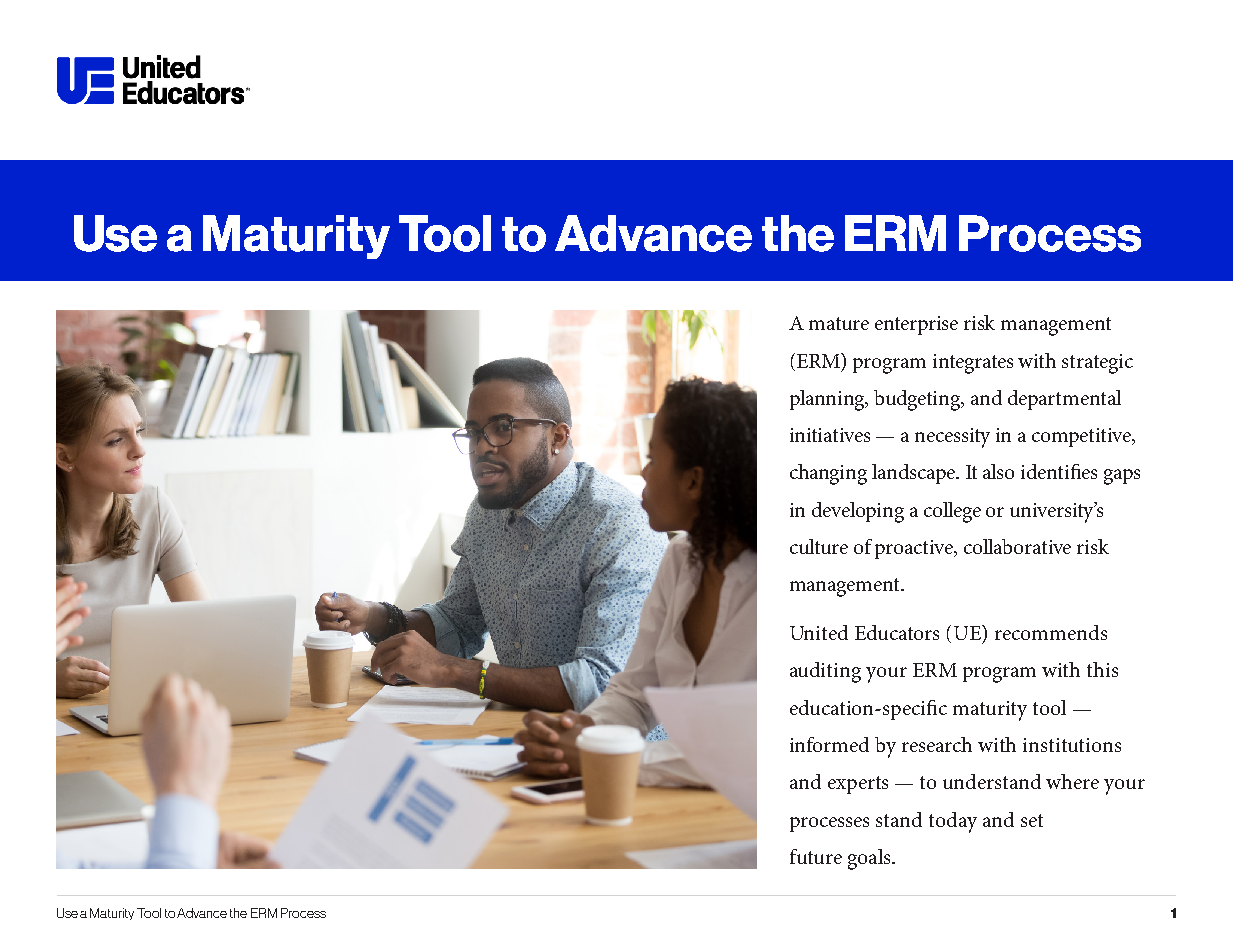 The image size is (1233, 952). What do you see at coordinates (973, 364) in the screenshot?
I see `integrates` at bounding box center [973, 364].
